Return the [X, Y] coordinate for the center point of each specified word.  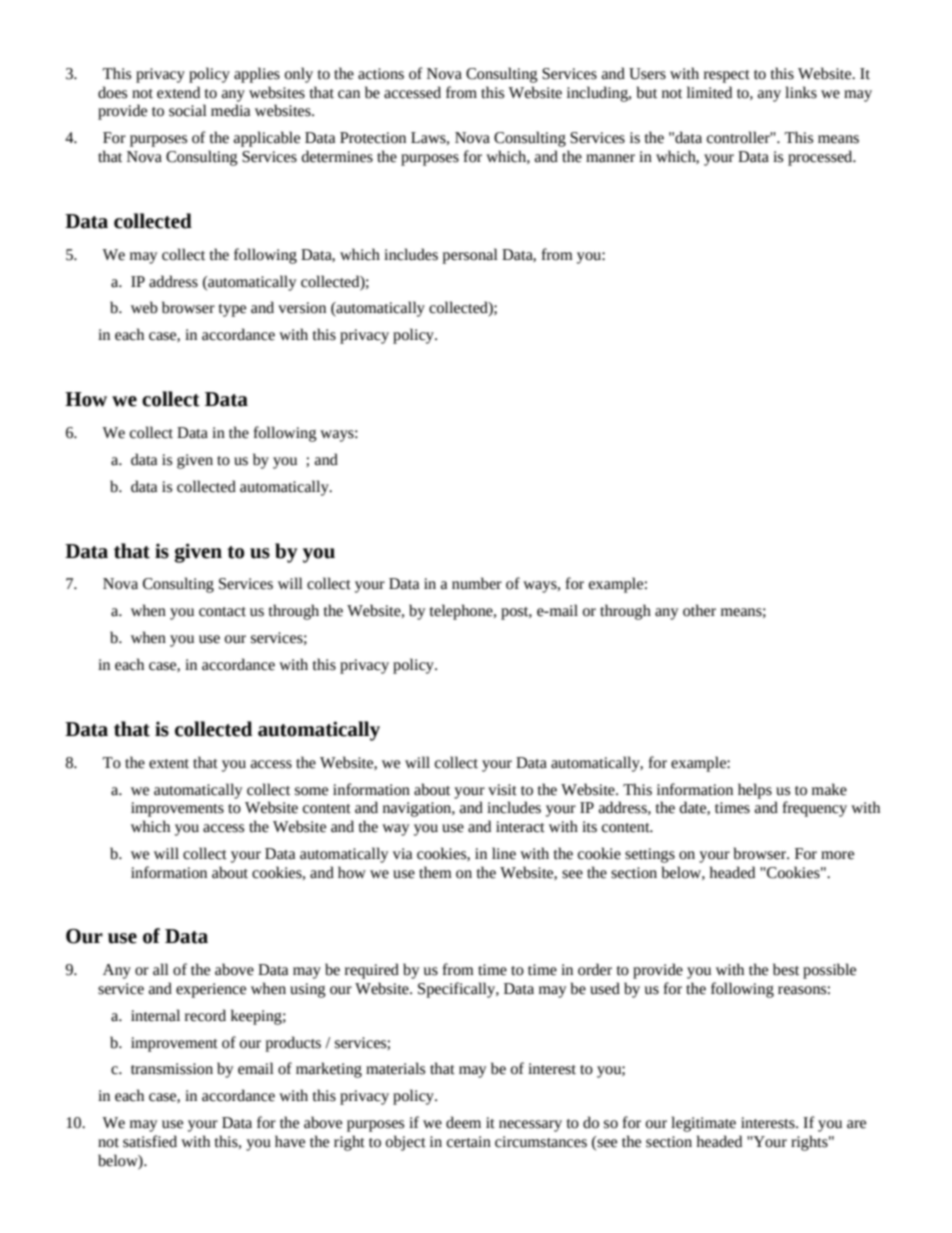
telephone [462, 612]
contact [222, 612]
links [801, 92]
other [699, 610]
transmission [172, 1069]
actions [381, 74]
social [188, 110]
